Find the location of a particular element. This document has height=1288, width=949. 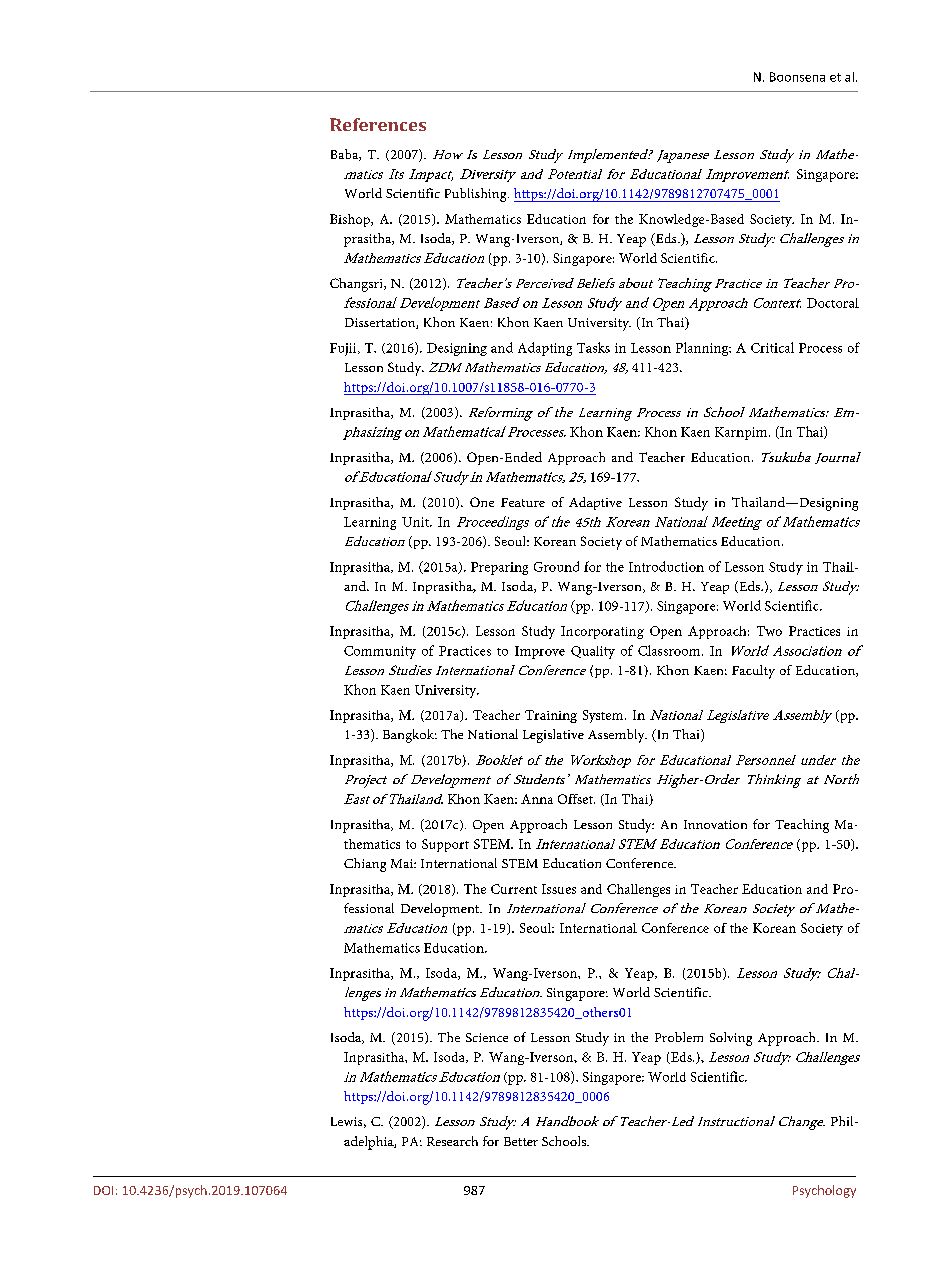

Tasks is located at coordinates (593, 347).
